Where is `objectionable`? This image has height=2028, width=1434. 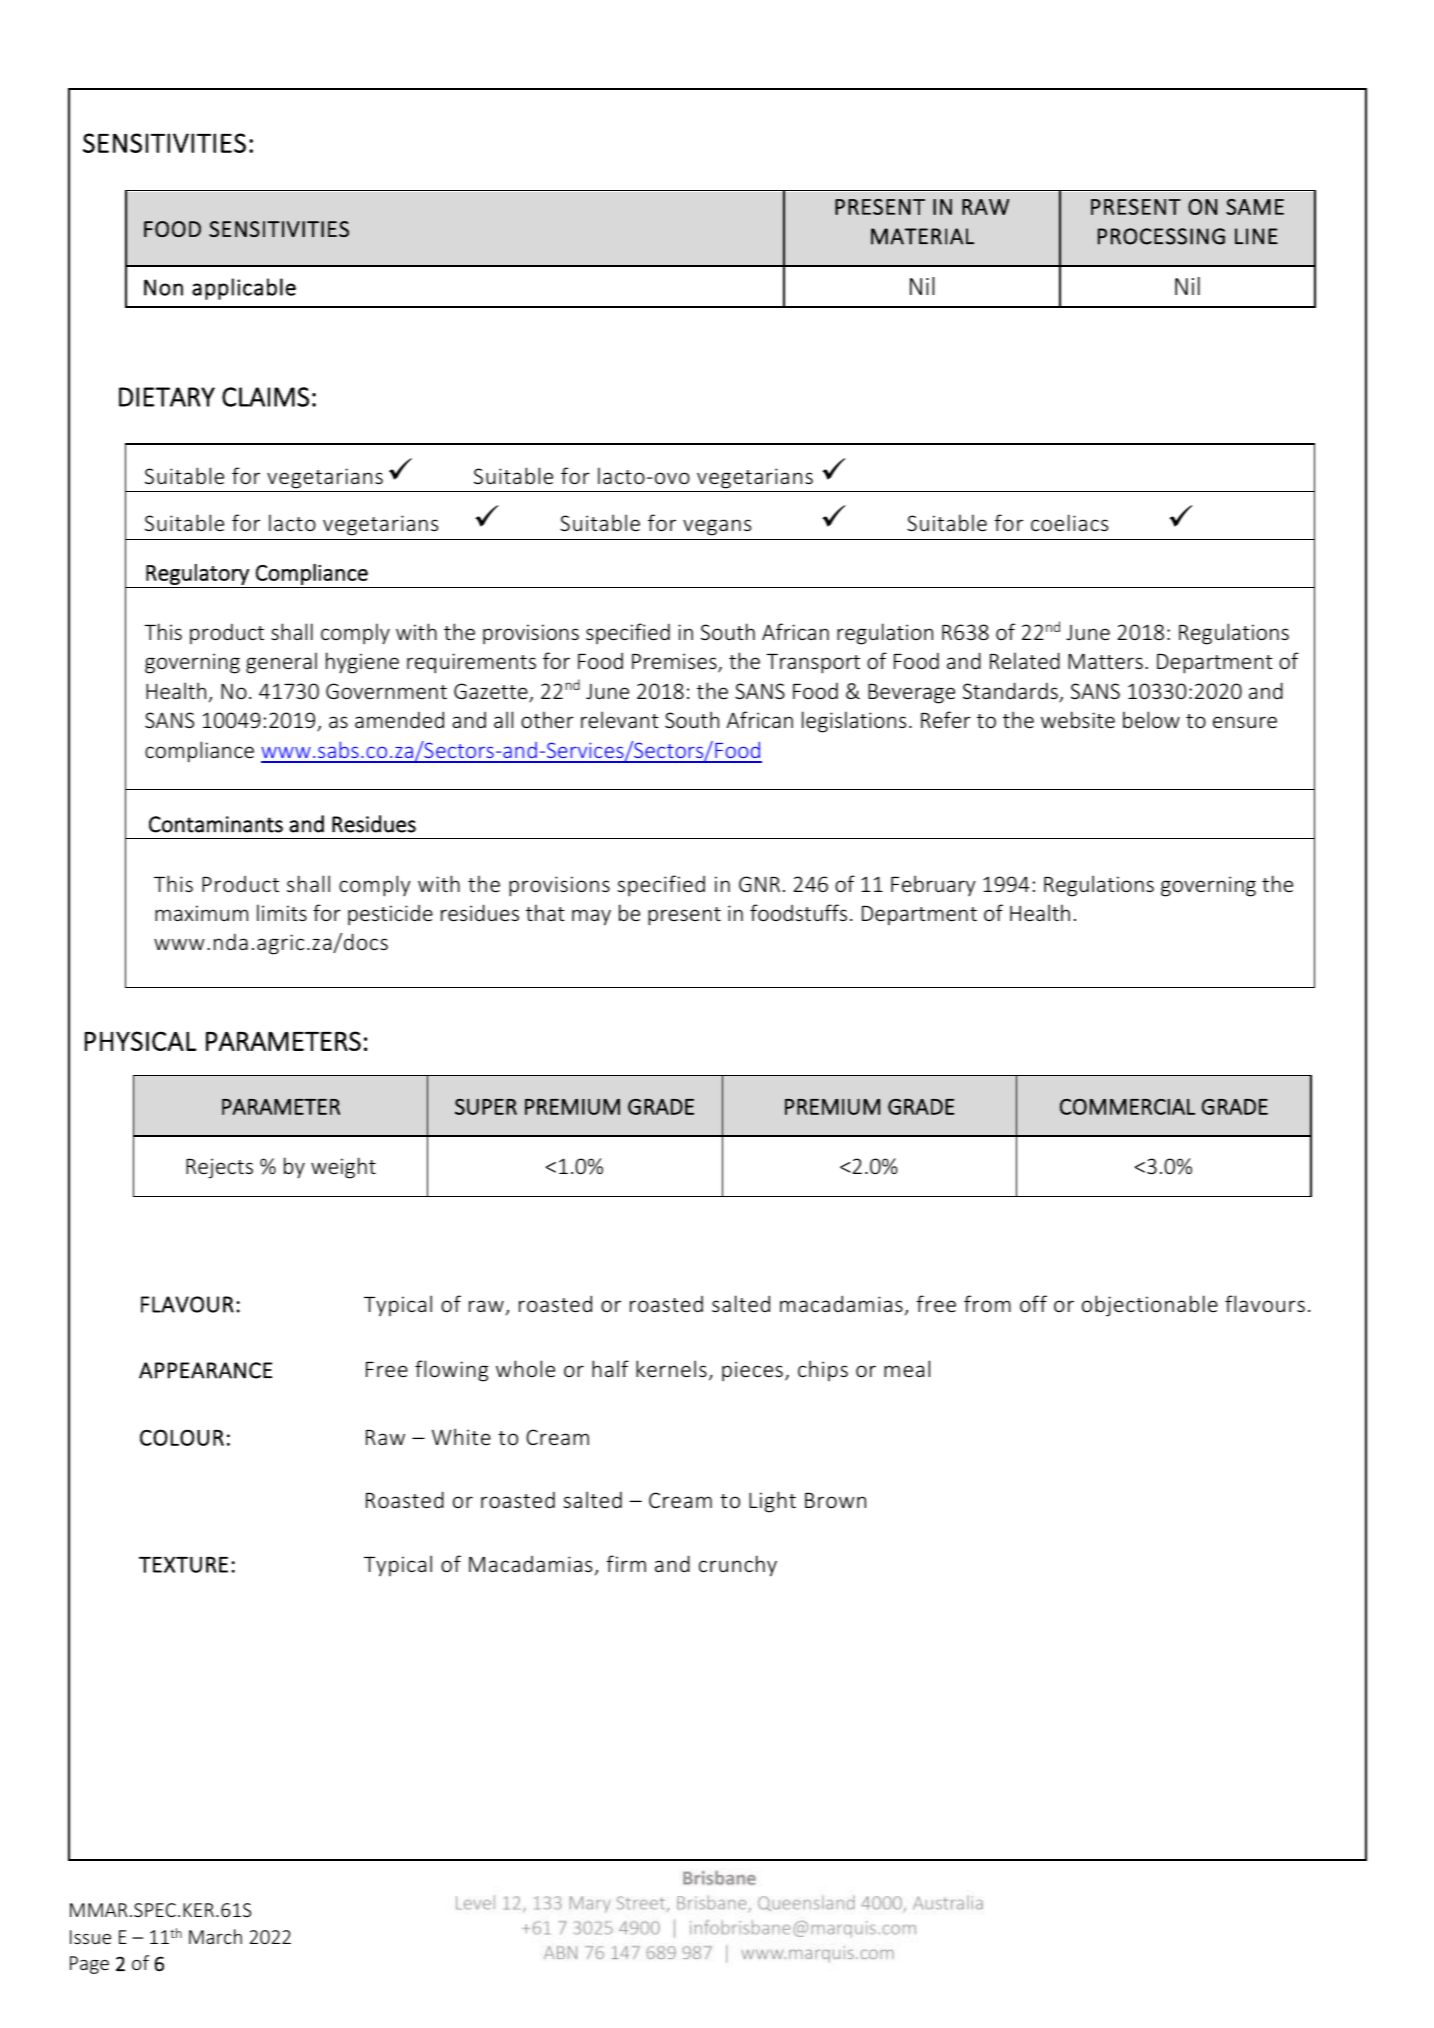
objectionable is located at coordinates (1150, 1306).
